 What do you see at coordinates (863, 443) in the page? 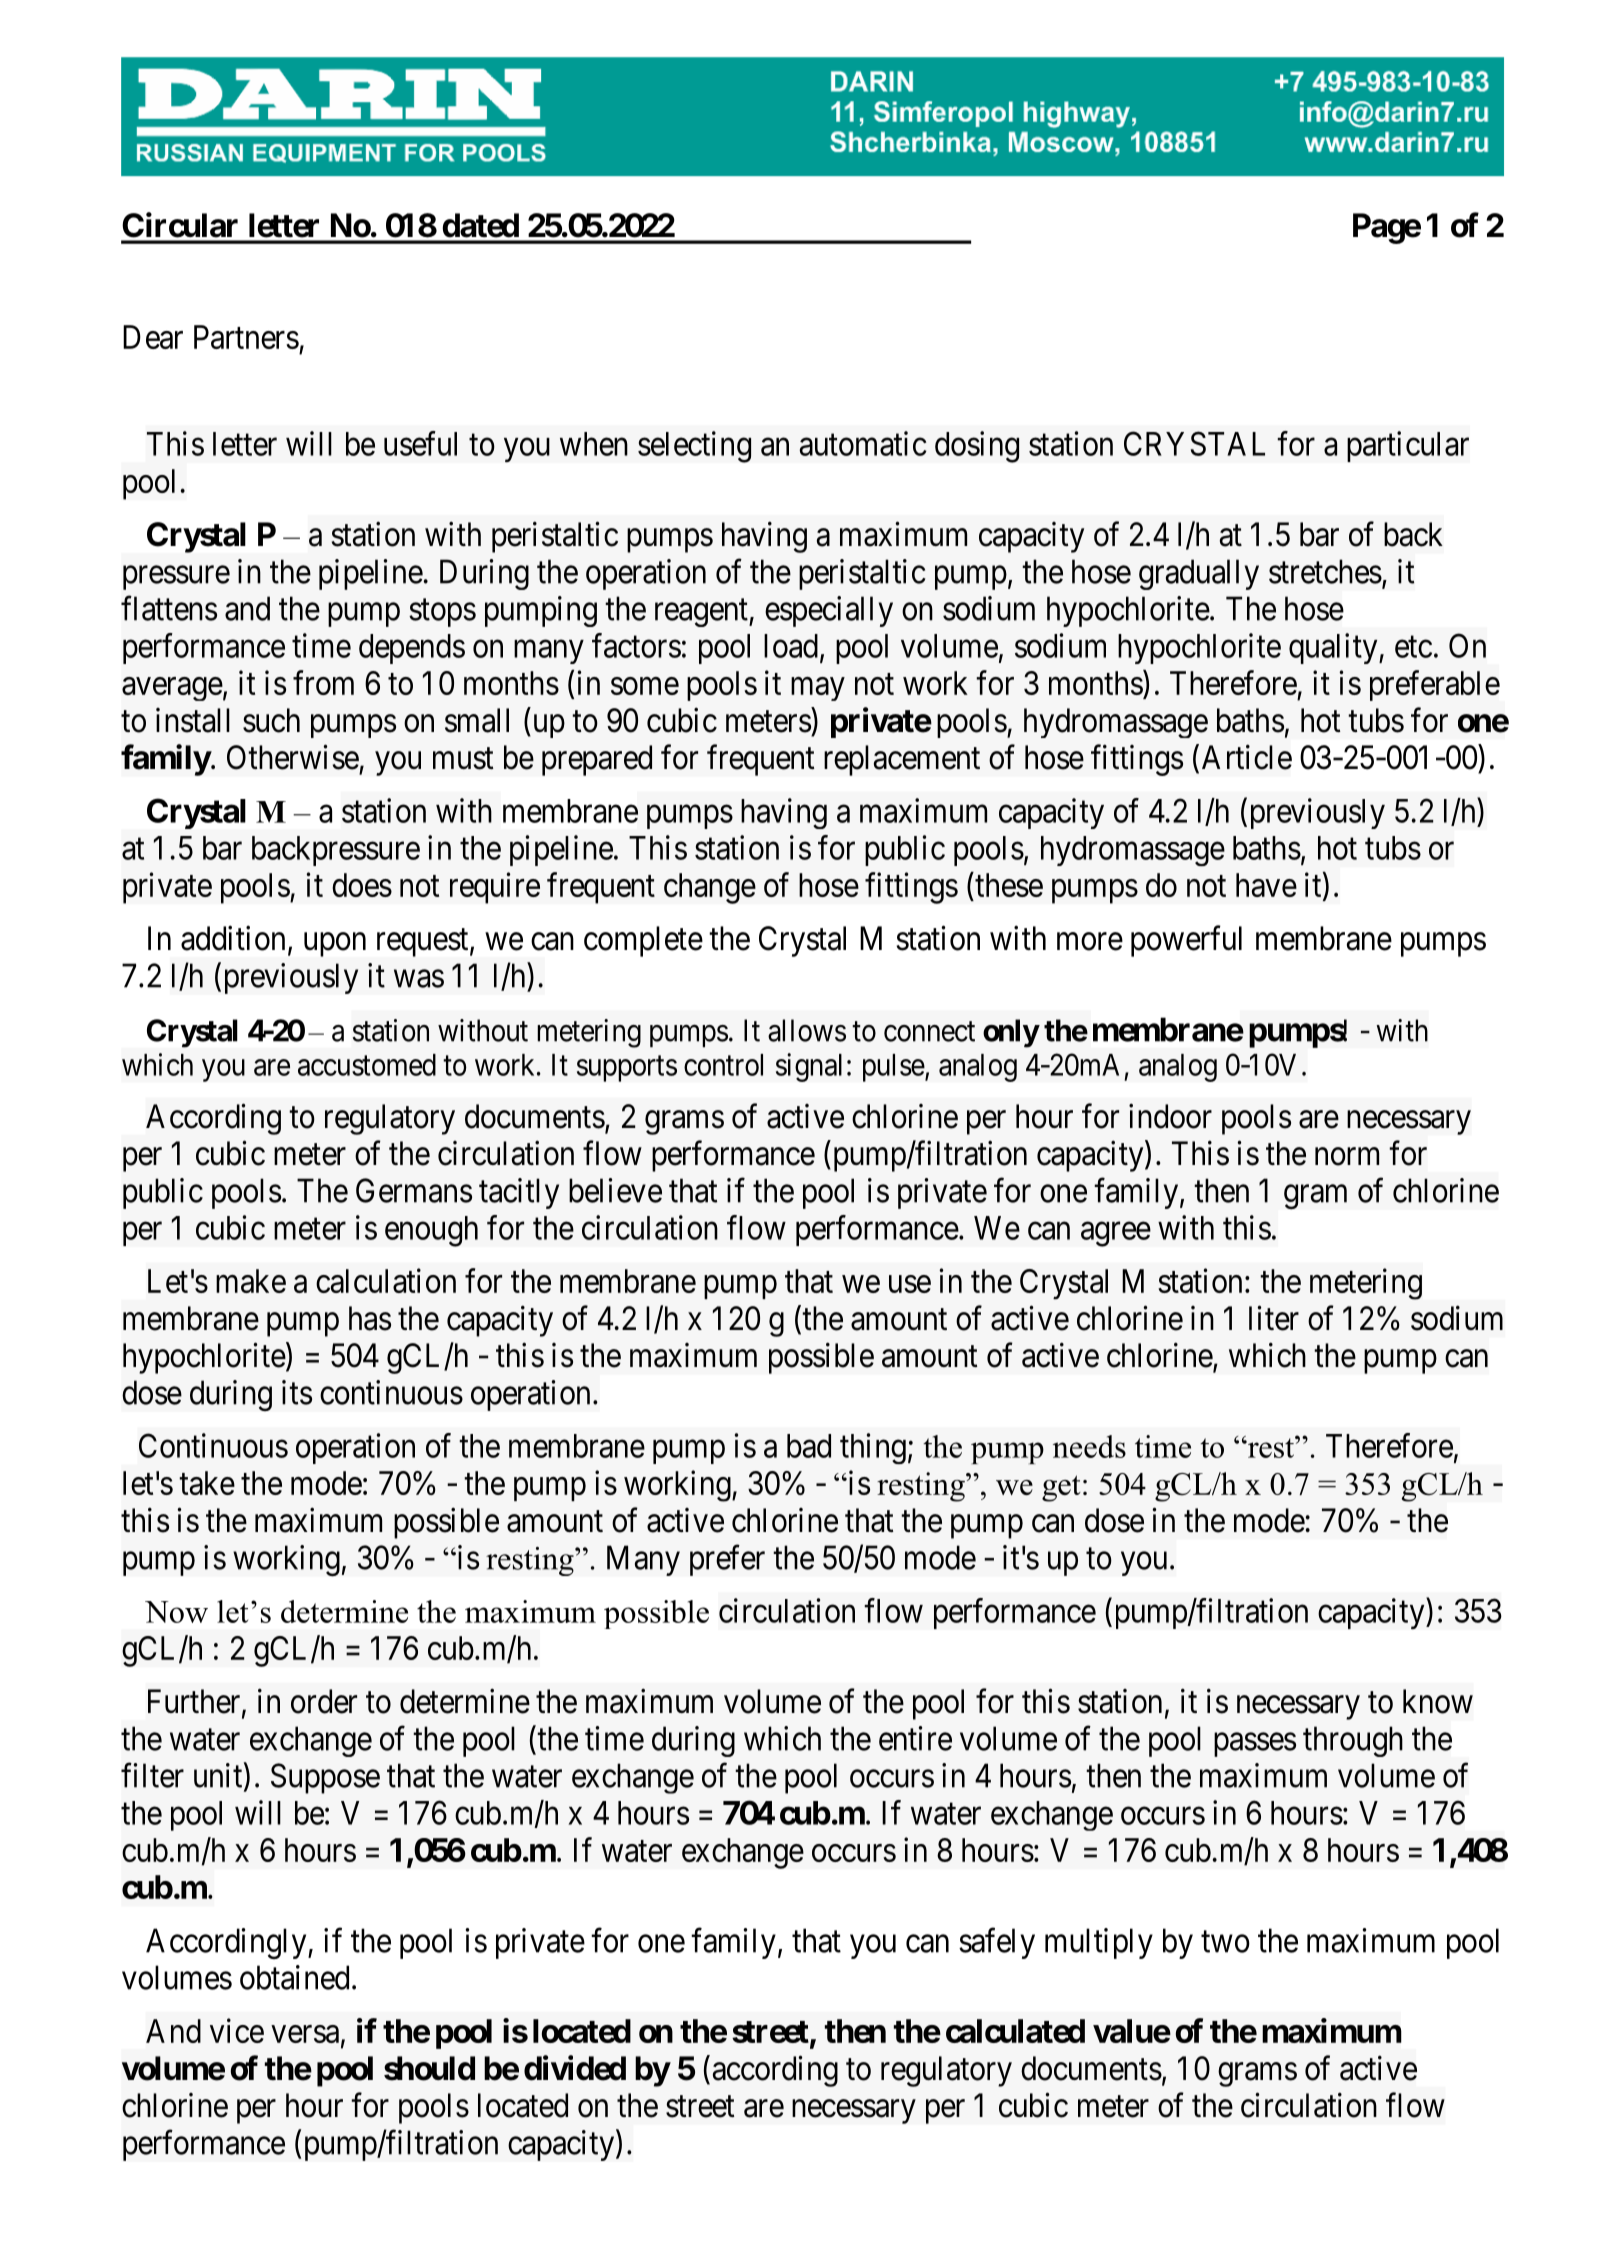
I see `automatic` at bounding box center [863, 443].
